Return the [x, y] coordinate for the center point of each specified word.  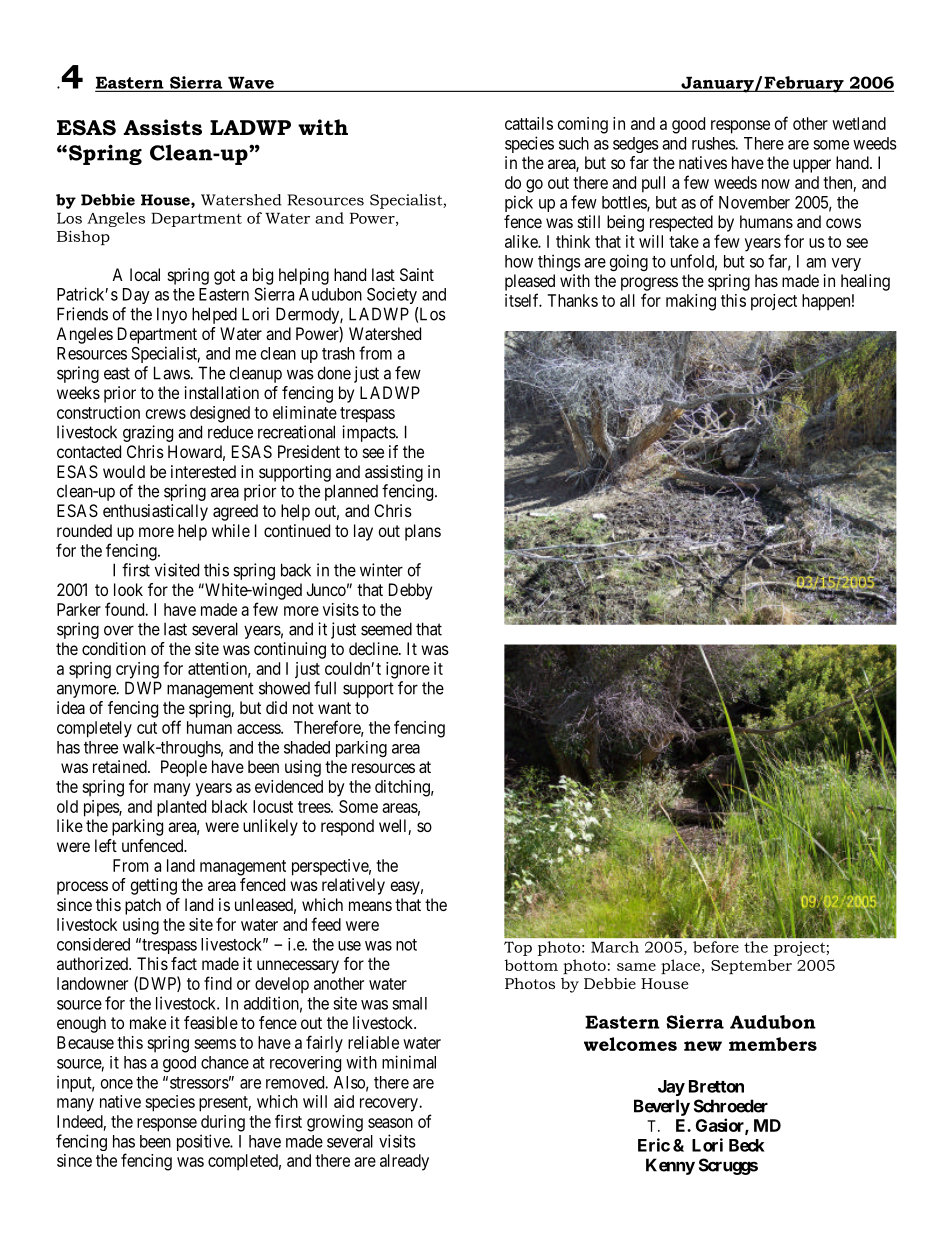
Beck [747, 1145]
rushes [714, 143]
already [404, 1162]
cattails [529, 123]
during [223, 1123]
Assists [162, 127]
